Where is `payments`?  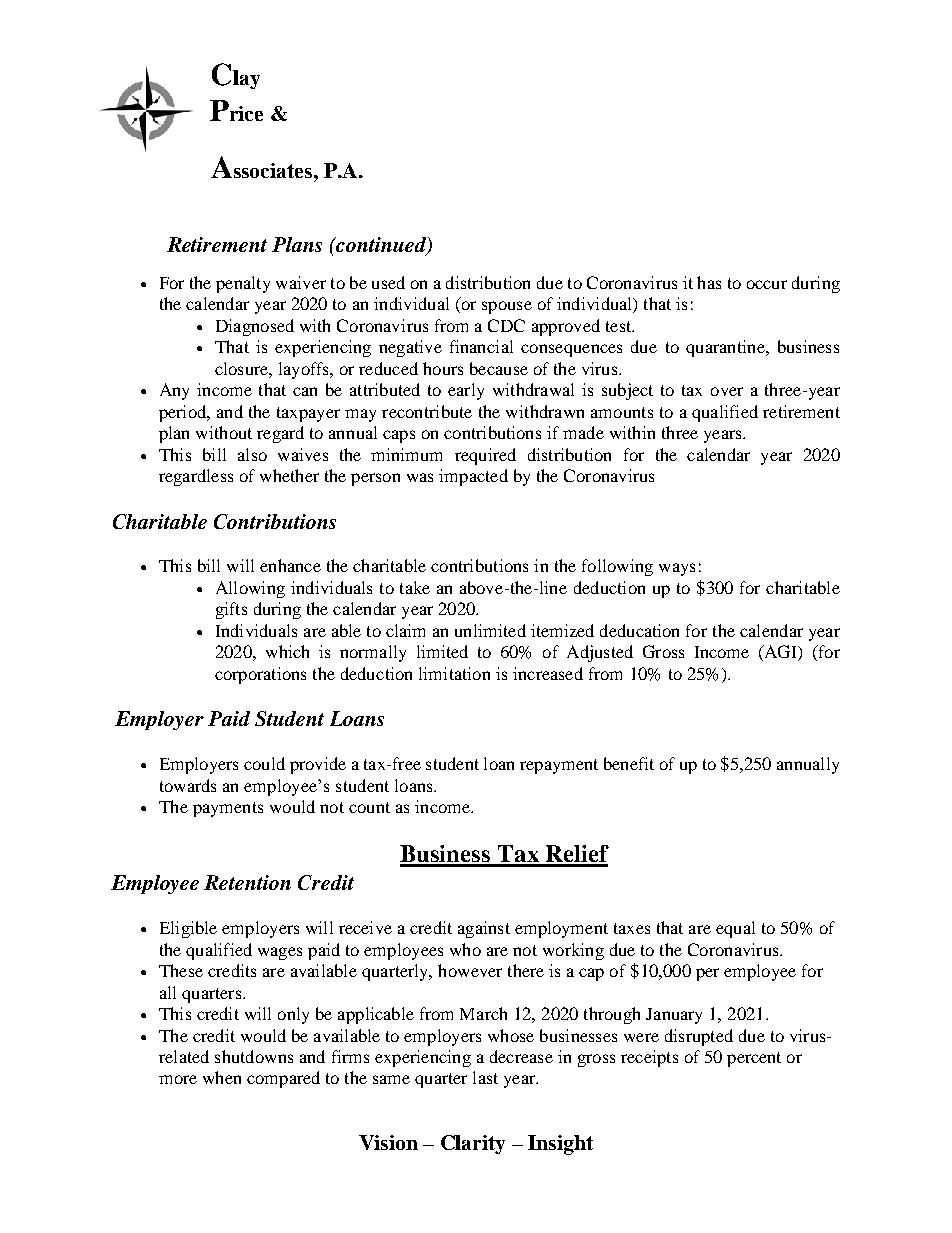
payments is located at coordinates (228, 809).
